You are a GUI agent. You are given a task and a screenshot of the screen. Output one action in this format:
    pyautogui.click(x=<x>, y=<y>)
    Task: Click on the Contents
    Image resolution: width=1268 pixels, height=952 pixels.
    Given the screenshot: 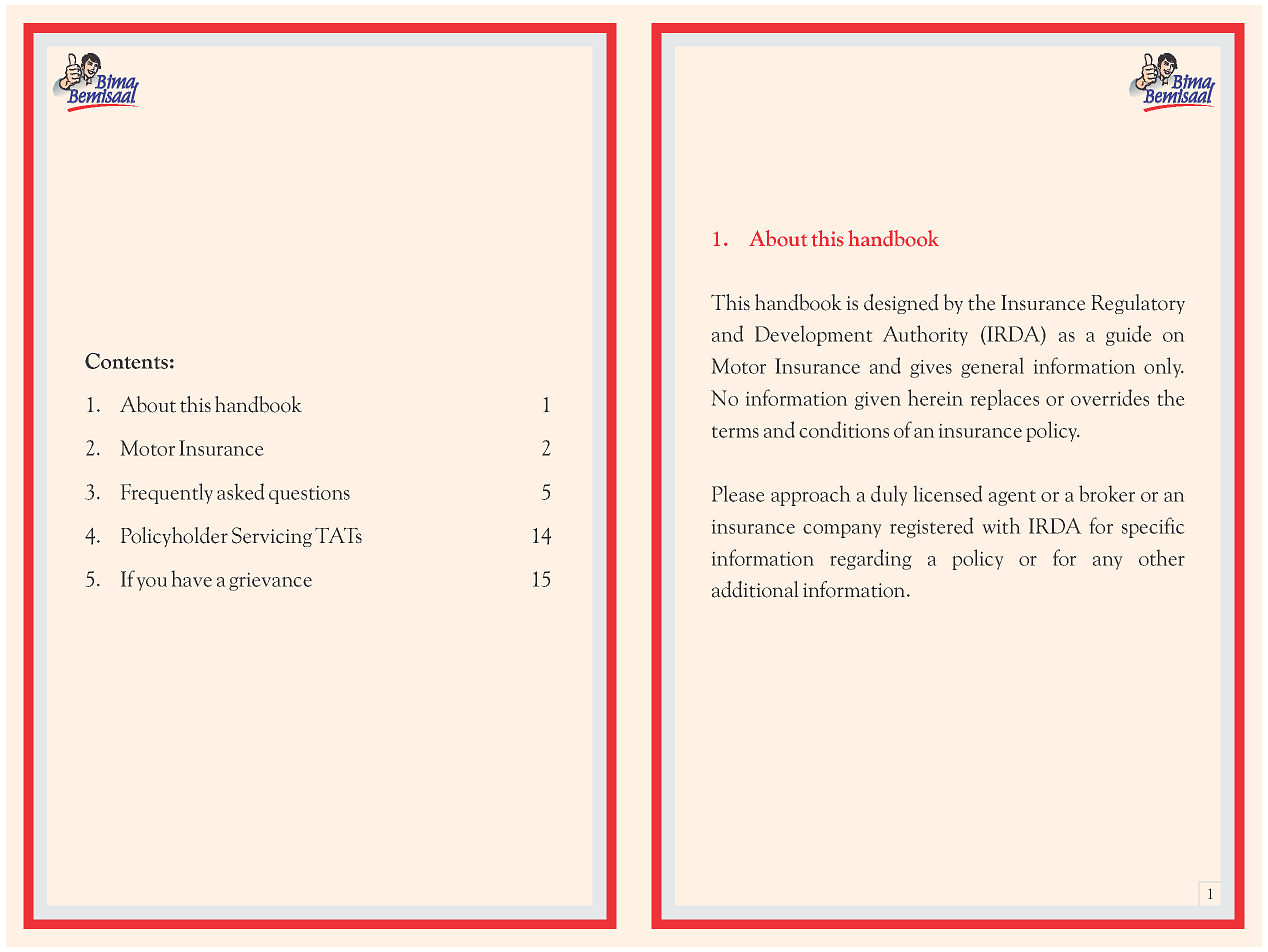 What is the action you would take?
    pyautogui.click(x=126, y=361)
